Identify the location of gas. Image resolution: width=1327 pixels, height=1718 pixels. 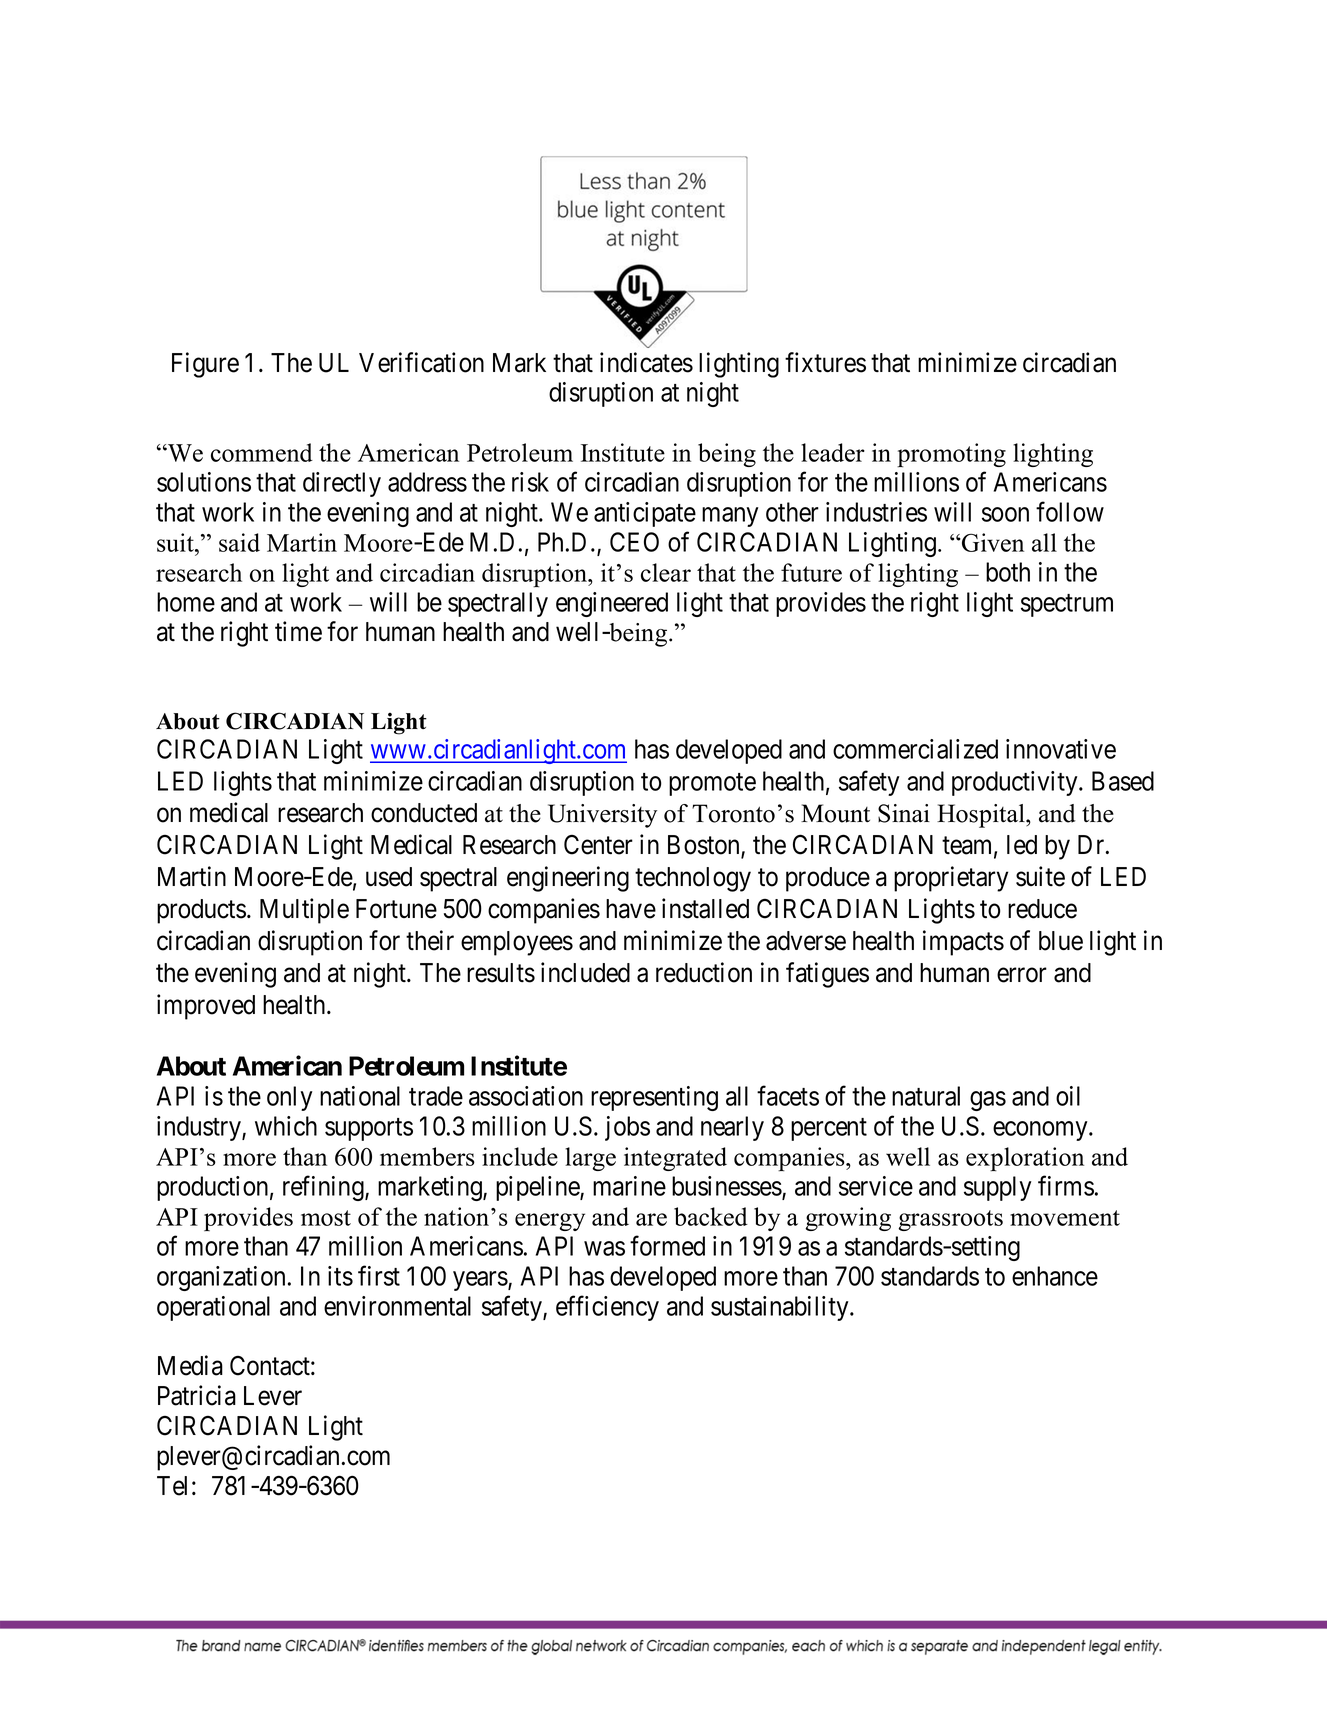
(988, 1101).
